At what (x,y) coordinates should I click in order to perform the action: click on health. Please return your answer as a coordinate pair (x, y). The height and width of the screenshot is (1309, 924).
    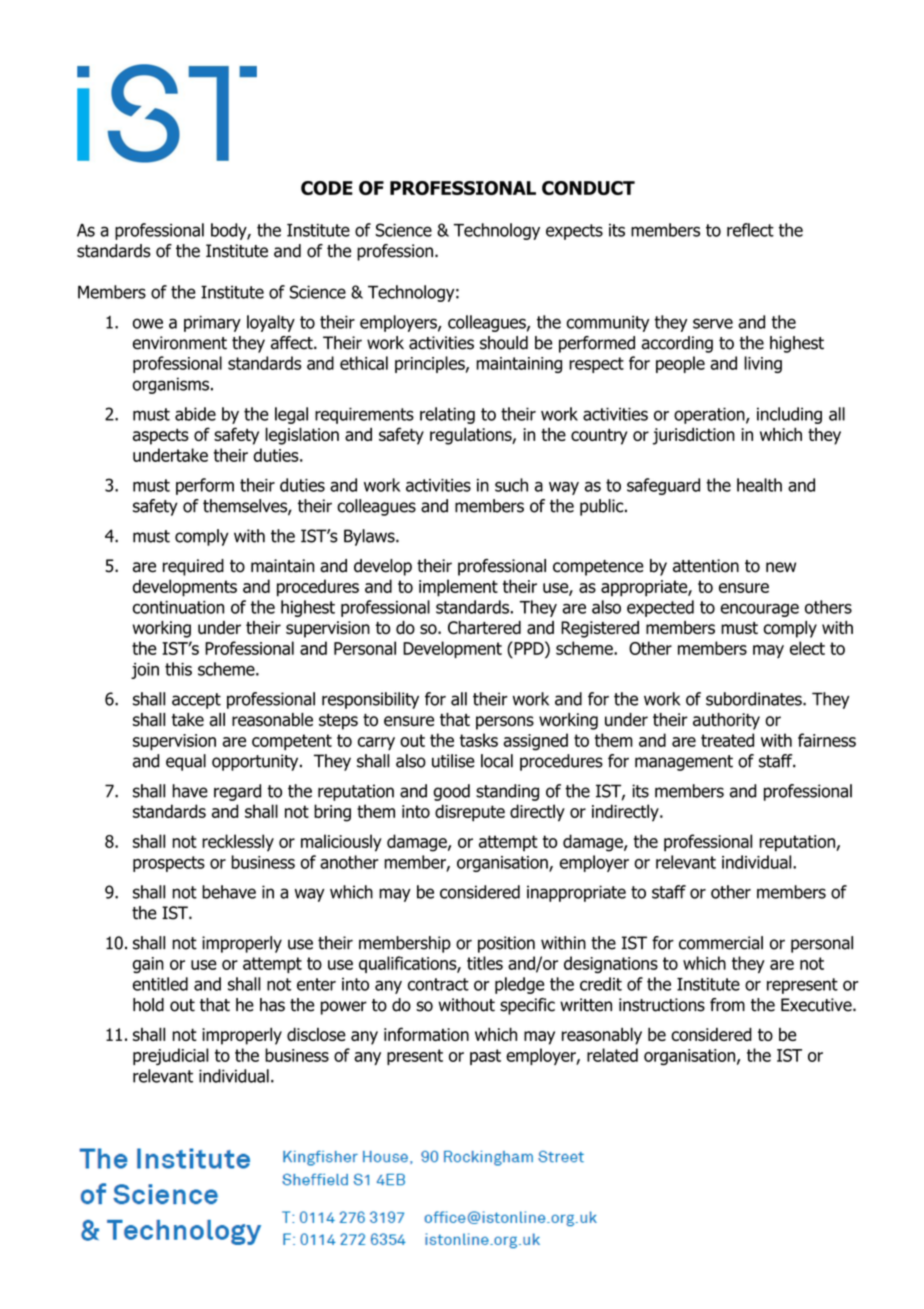
    Looking at the image, I should click on (759, 485).
